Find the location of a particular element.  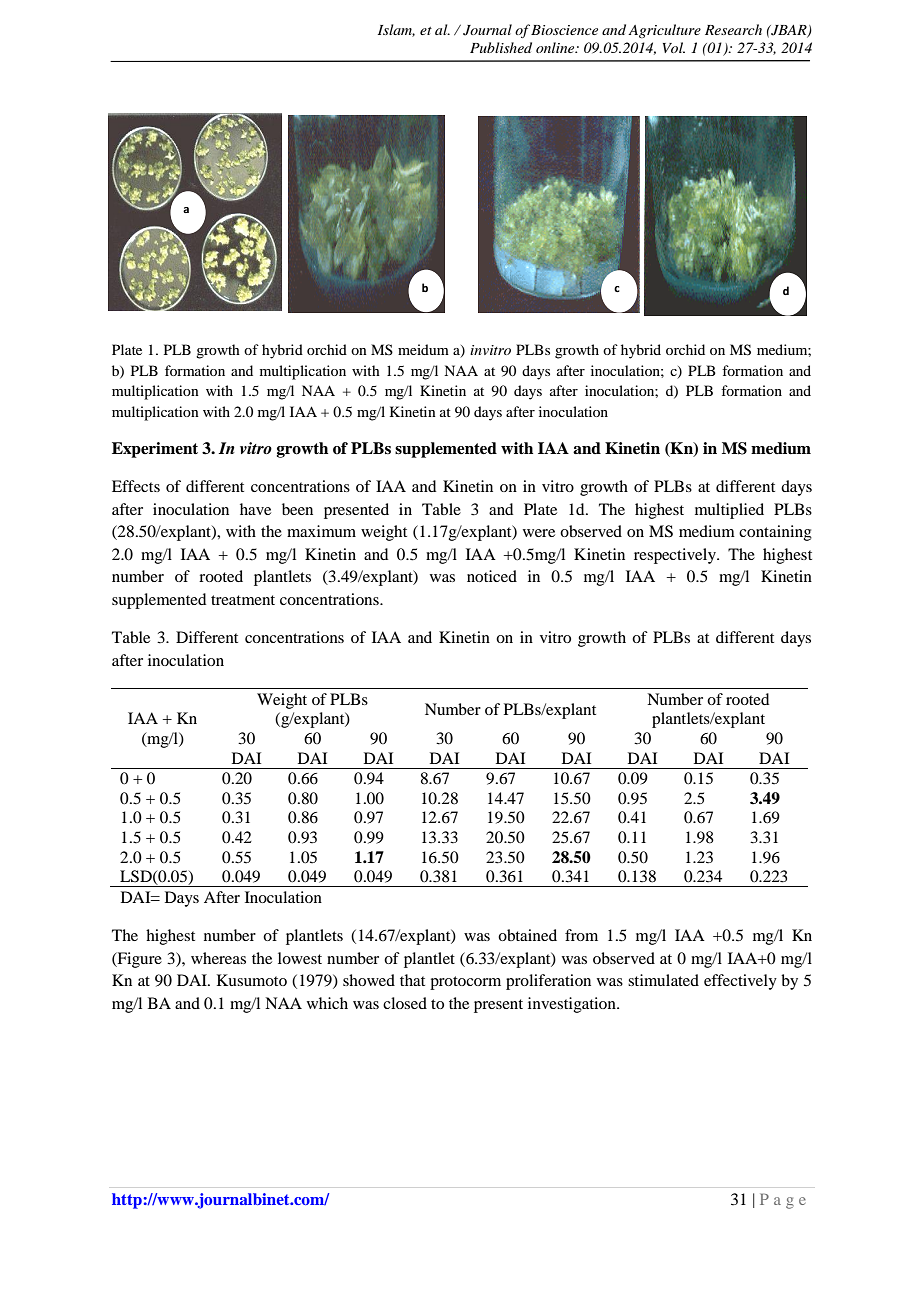

treatment is located at coordinates (243, 600).
